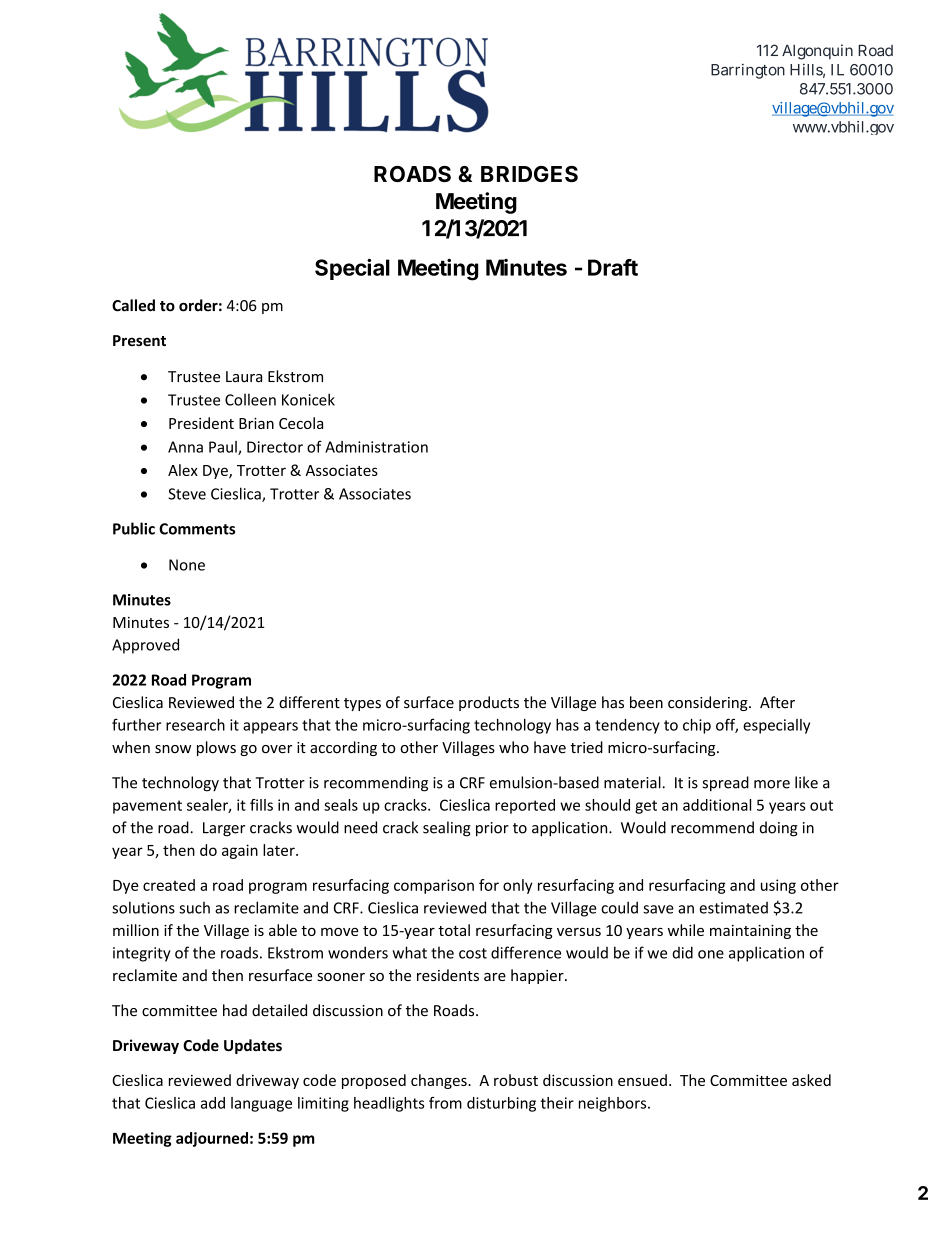 The image size is (952, 1233). Describe the element at coordinates (748, 71) in the screenshot. I see `Barrington` at that location.
